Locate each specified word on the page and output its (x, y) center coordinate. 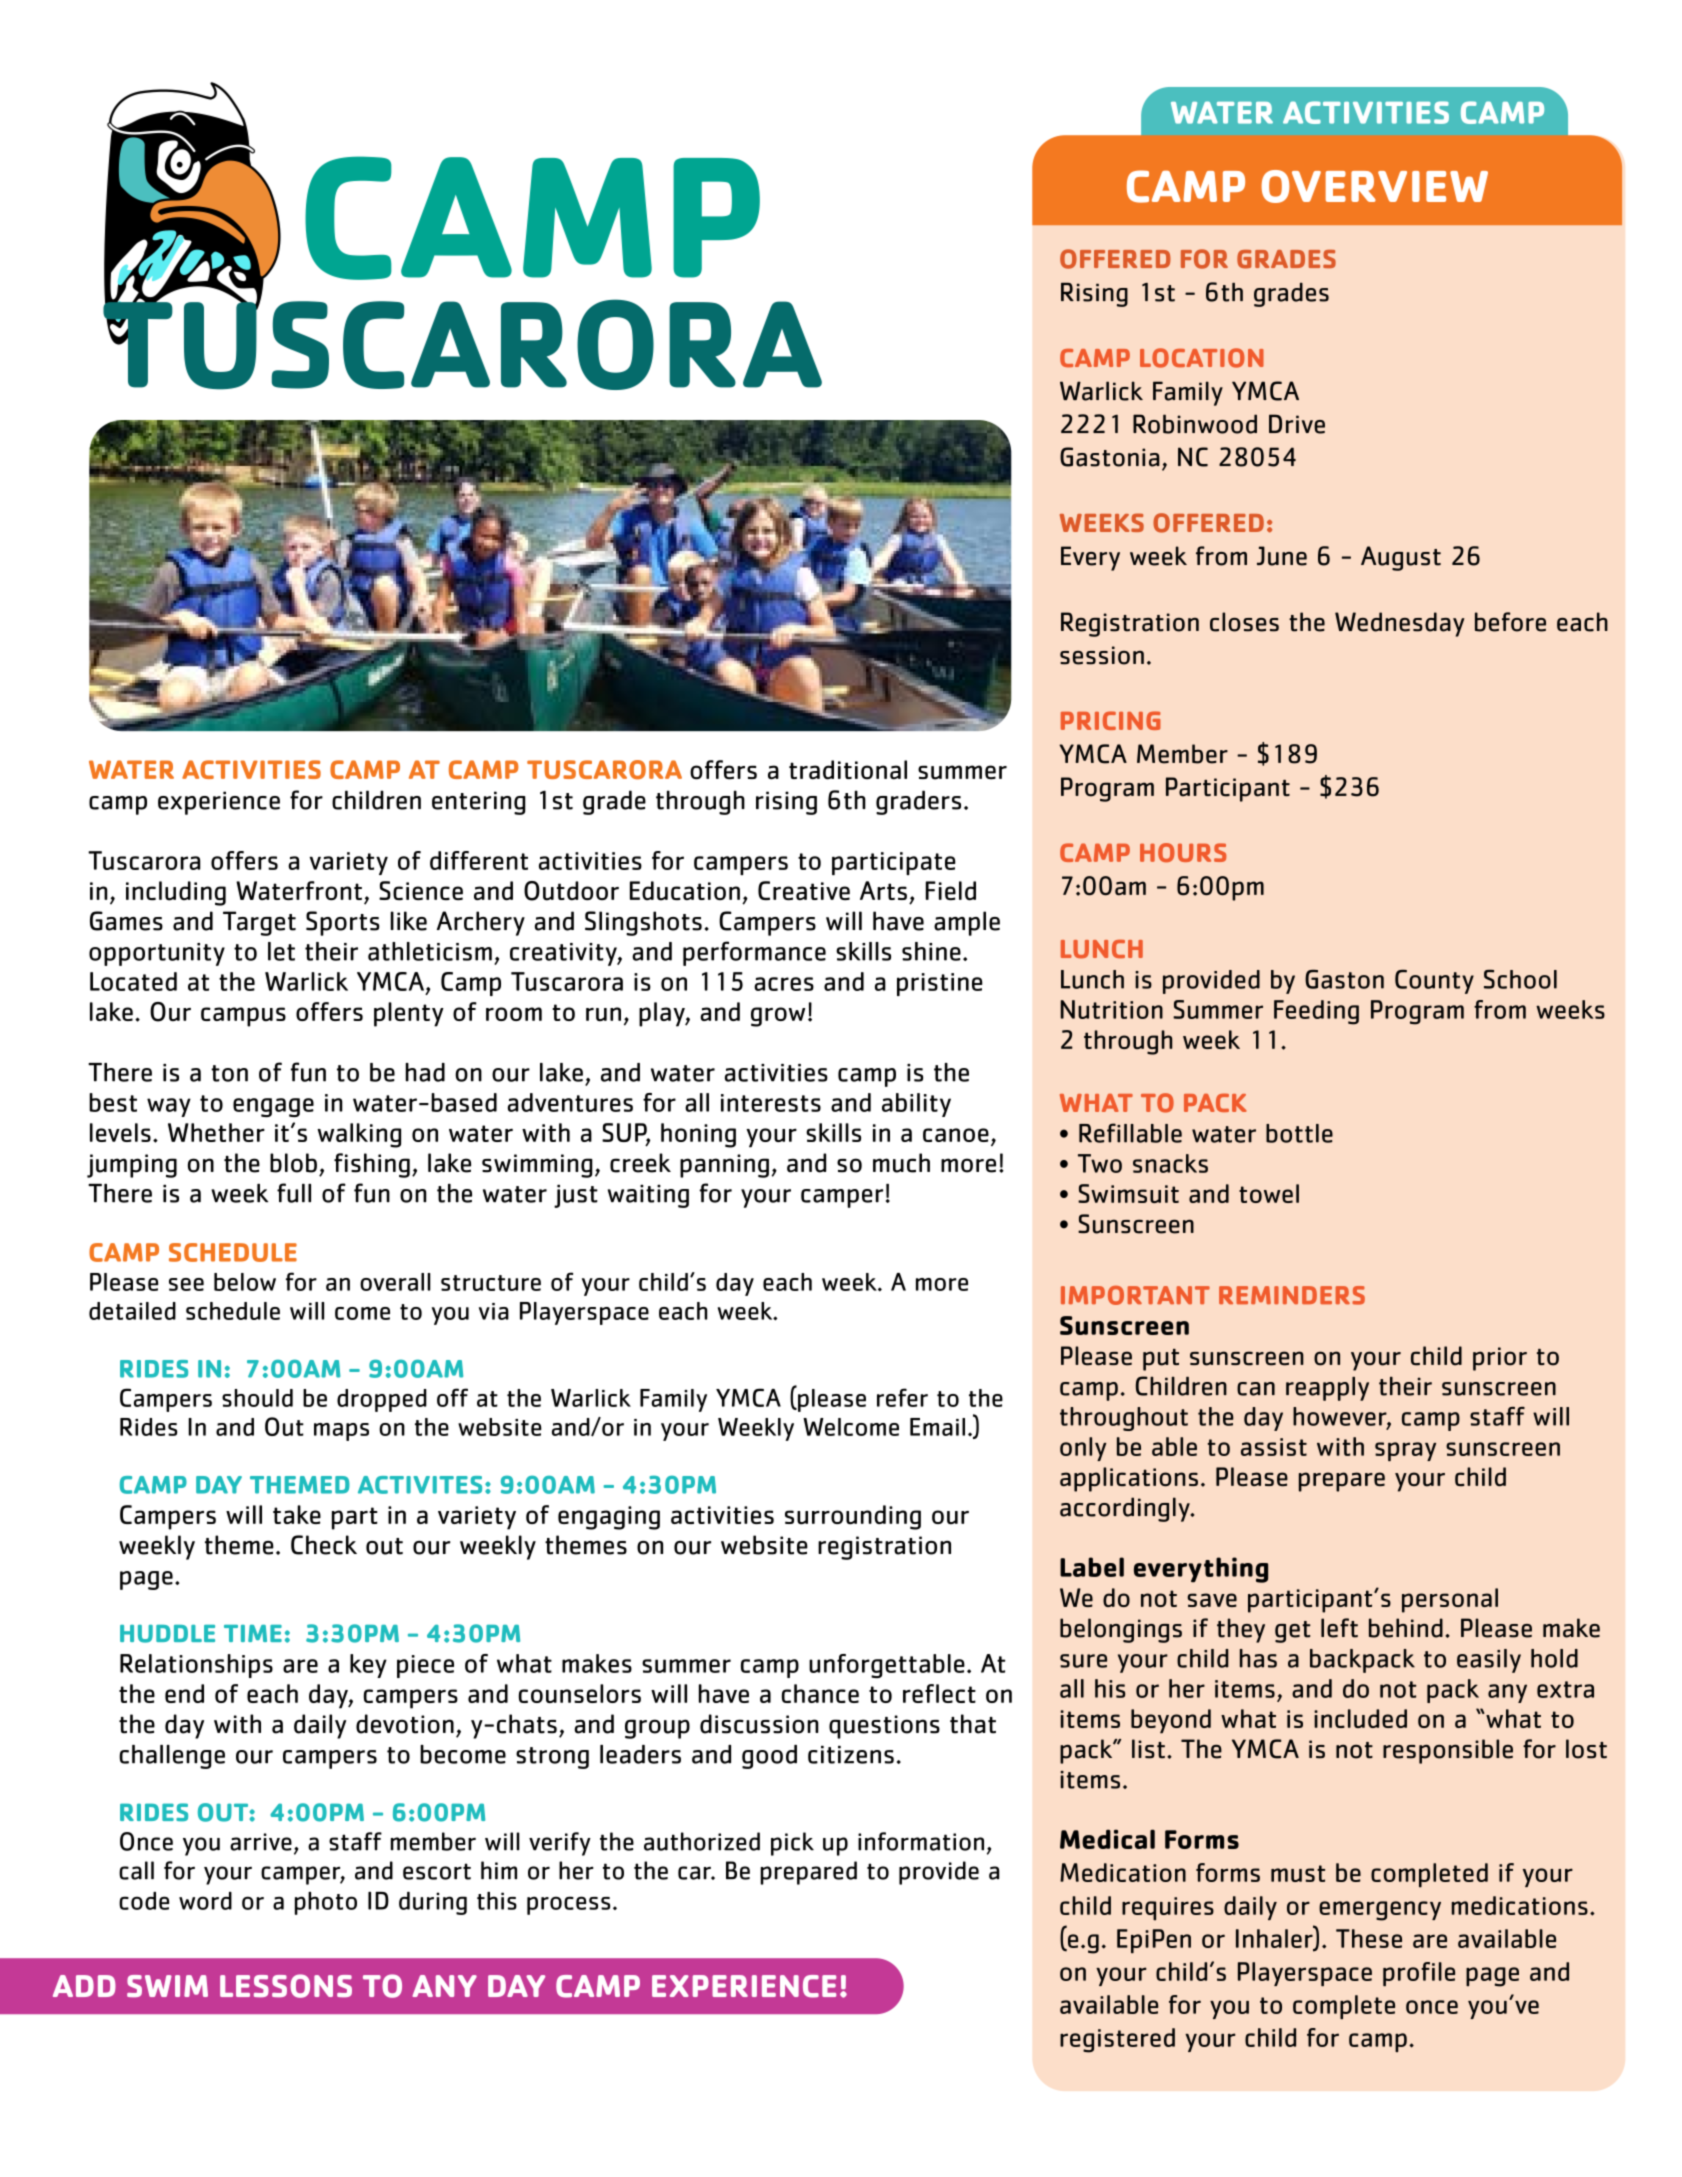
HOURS (1183, 852)
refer (902, 1397)
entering (479, 803)
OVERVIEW (1374, 186)
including (176, 893)
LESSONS (286, 1986)
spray (1405, 1451)
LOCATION (1202, 358)
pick (792, 1844)
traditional (848, 770)
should (257, 1398)
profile (1419, 1974)
